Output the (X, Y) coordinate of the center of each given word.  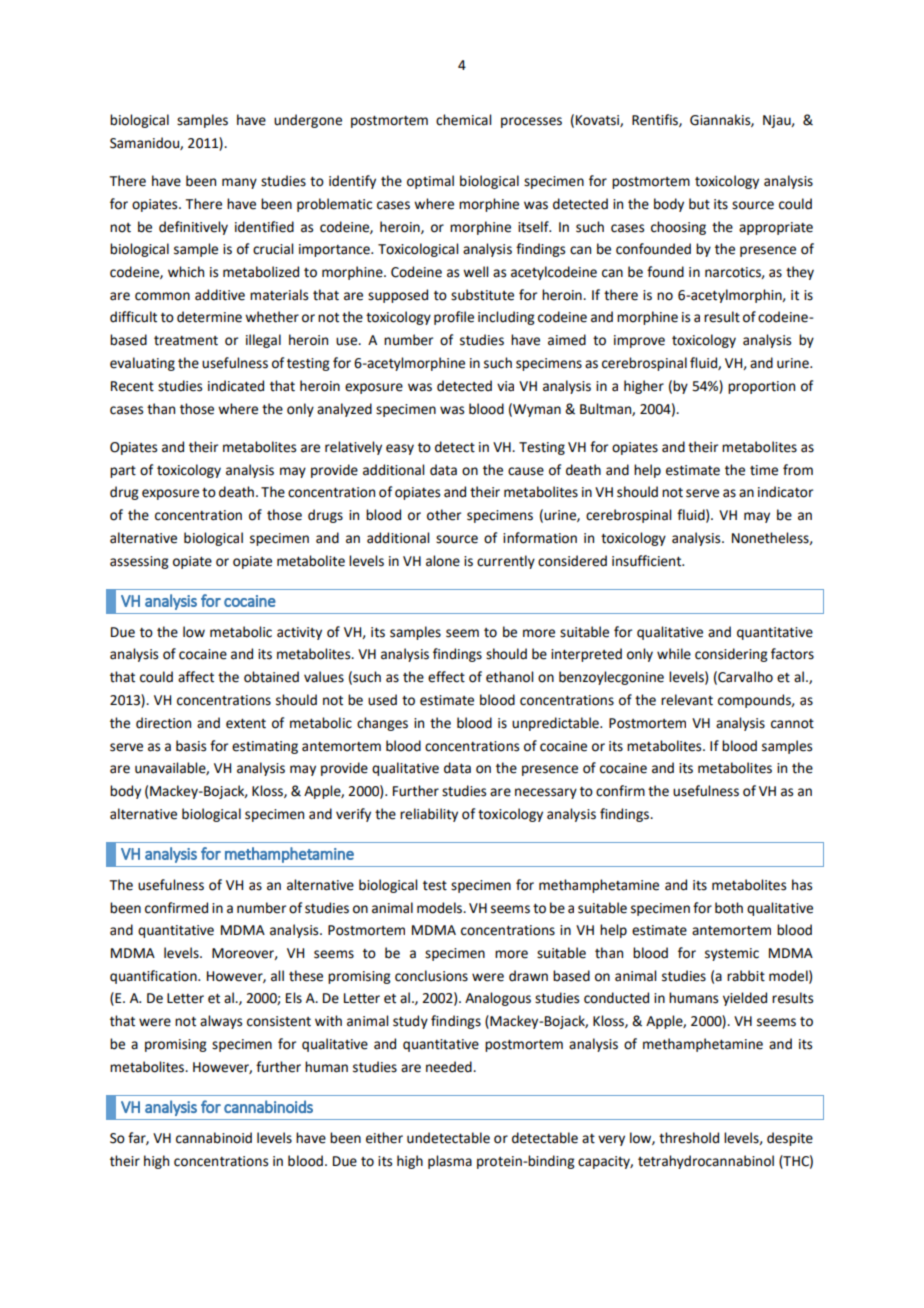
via (505, 386)
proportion (761, 387)
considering (731, 655)
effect (446, 677)
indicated (236, 386)
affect (196, 677)
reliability (429, 815)
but (699, 204)
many (239, 183)
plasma (450, 1162)
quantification (154, 977)
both (729, 908)
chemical (463, 120)
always (221, 1022)
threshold (689, 1138)
